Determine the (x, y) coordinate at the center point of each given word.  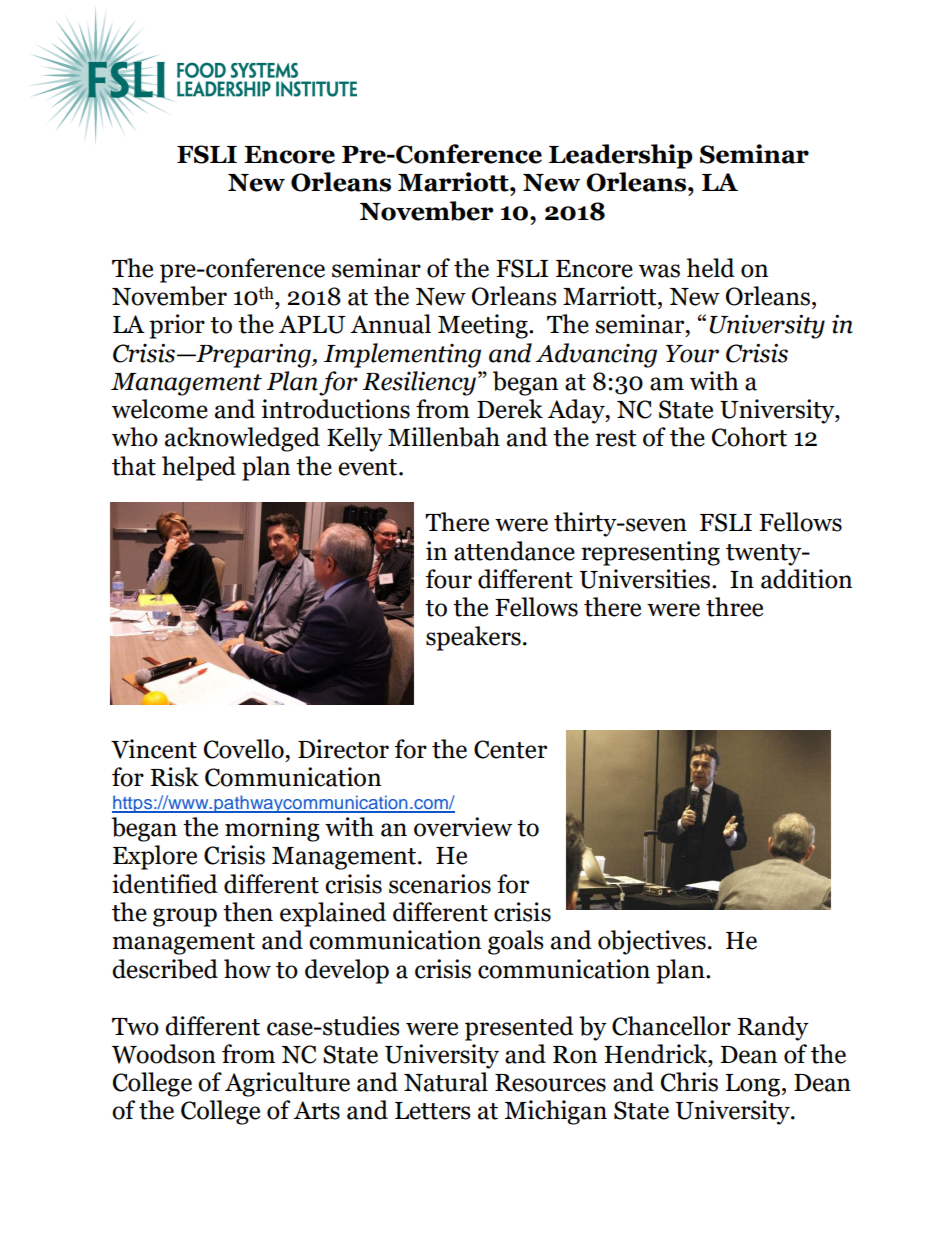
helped (199, 468)
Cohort (749, 437)
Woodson (164, 1054)
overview (463, 827)
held (711, 268)
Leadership (621, 156)
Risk (174, 777)
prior (177, 326)
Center (510, 749)
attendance (514, 551)
